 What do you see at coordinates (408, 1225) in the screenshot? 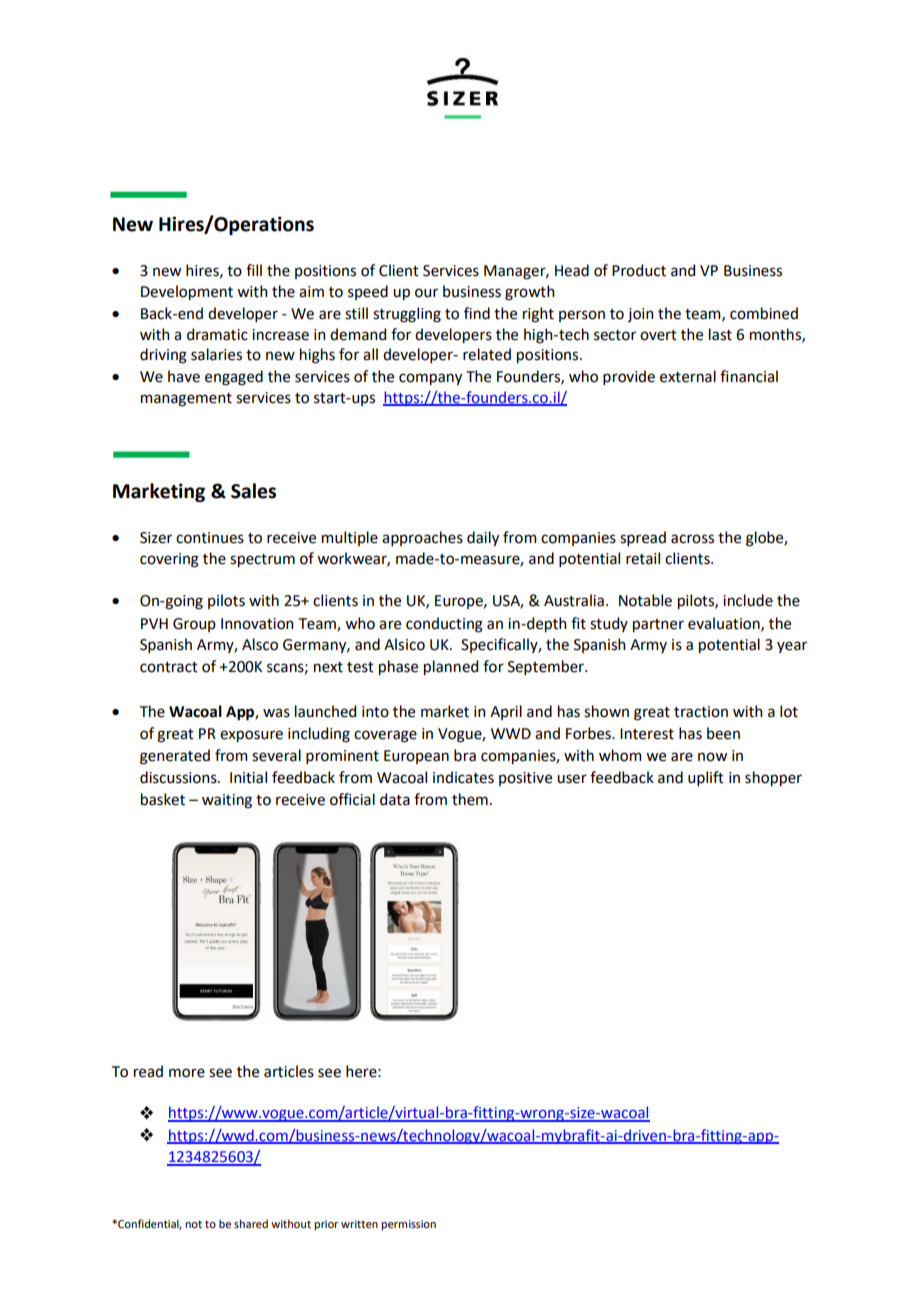
I see `permission` at bounding box center [408, 1225].
